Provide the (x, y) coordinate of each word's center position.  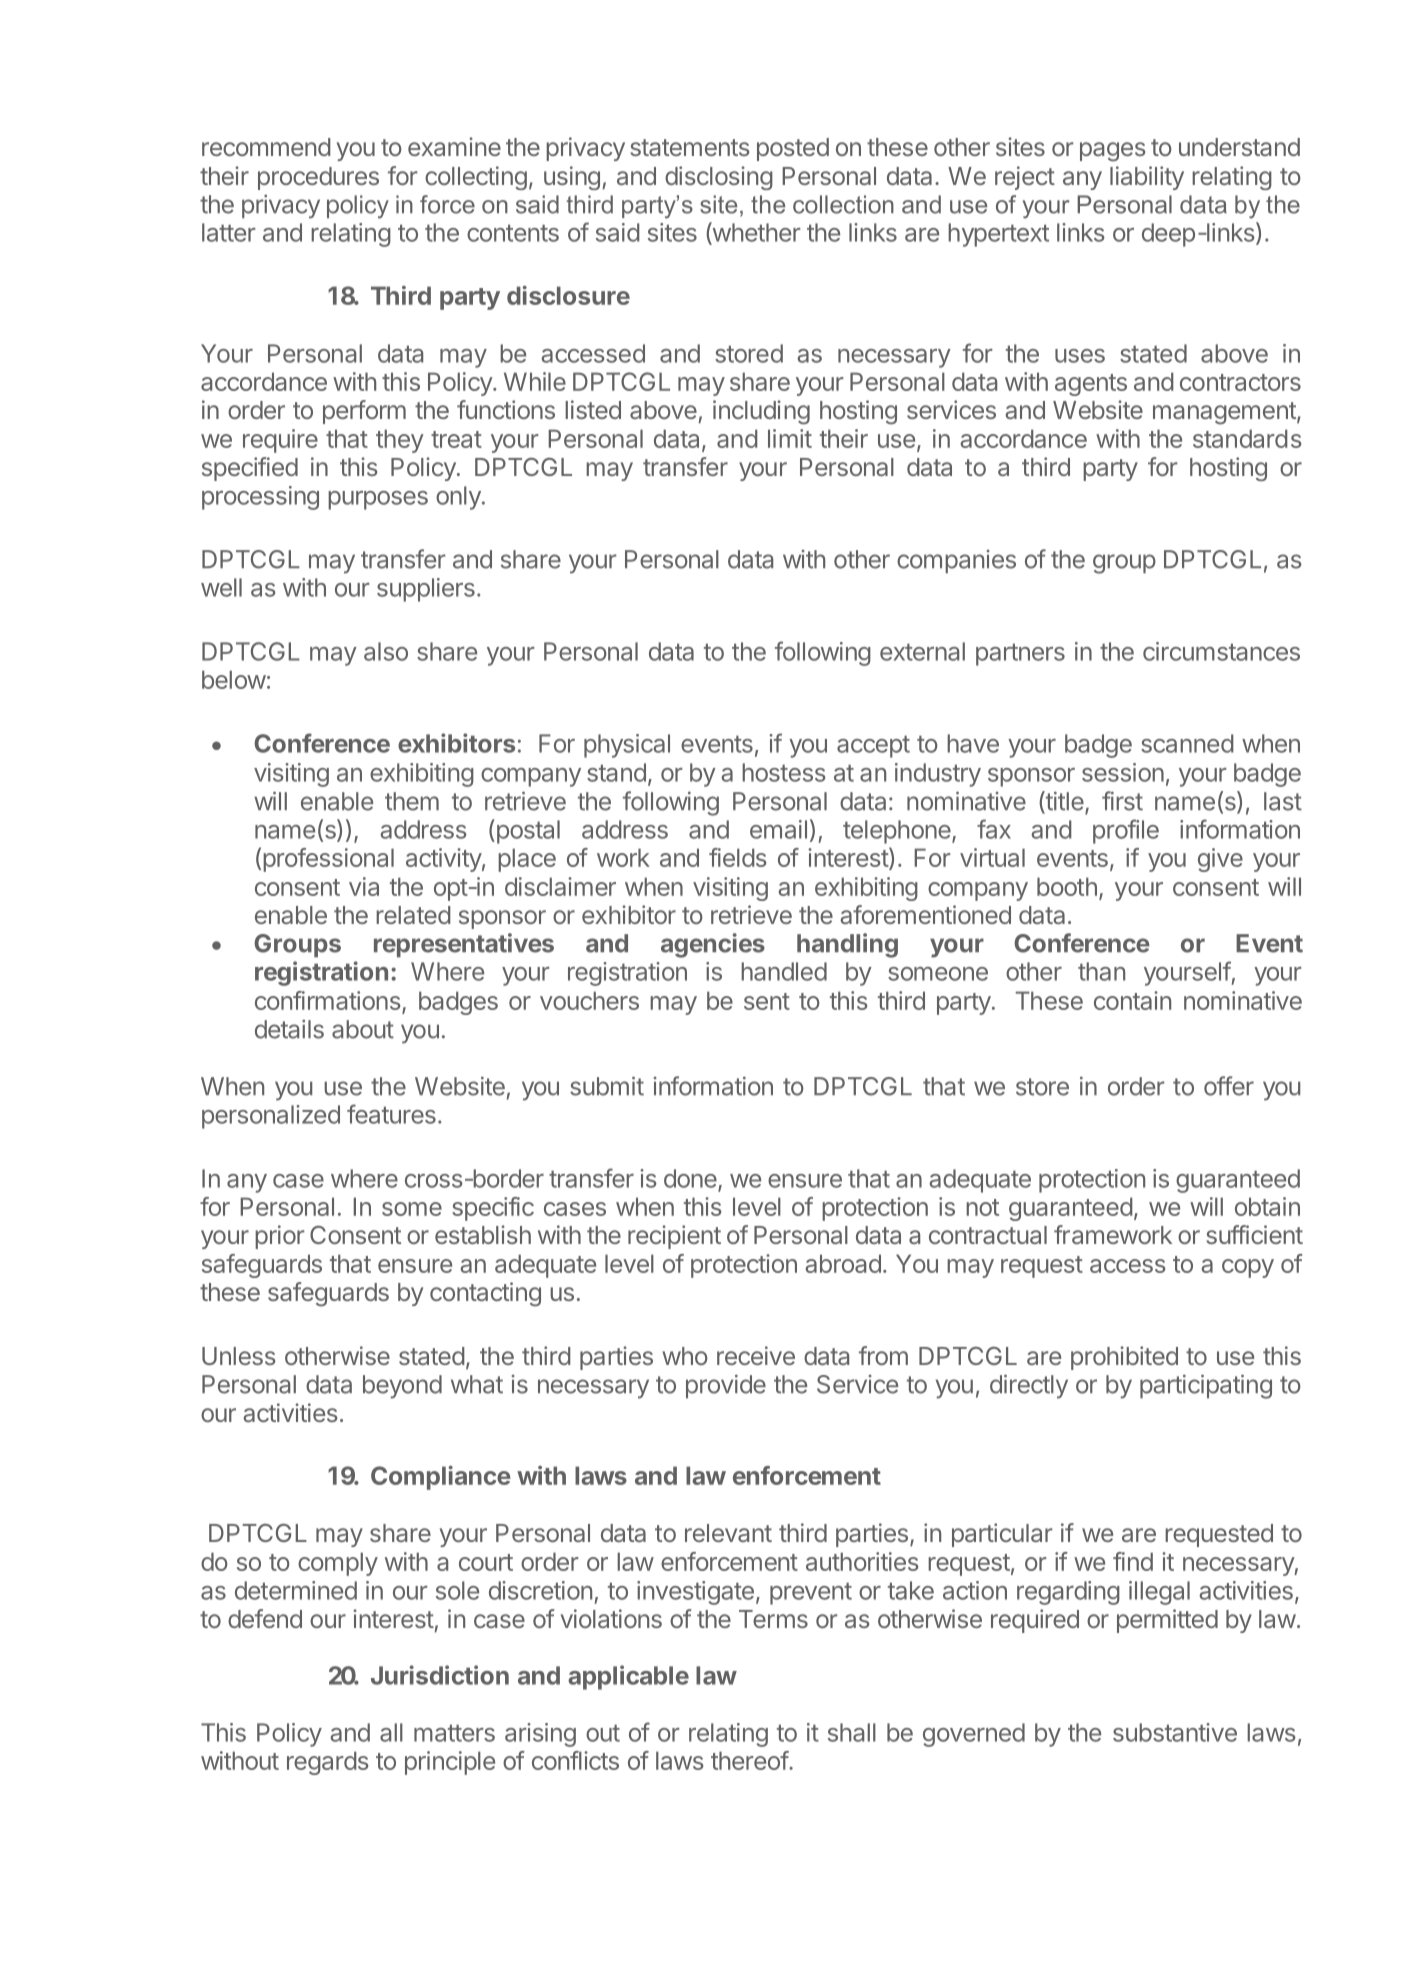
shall (852, 1732)
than (1101, 971)
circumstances (1221, 651)
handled (784, 971)
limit (790, 438)
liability (1147, 178)
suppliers (426, 590)
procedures (318, 178)
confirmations (328, 1000)
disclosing (719, 178)
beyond (402, 1387)
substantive (1175, 1732)
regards (328, 1763)
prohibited (1124, 1358)
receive (756, 1355)
